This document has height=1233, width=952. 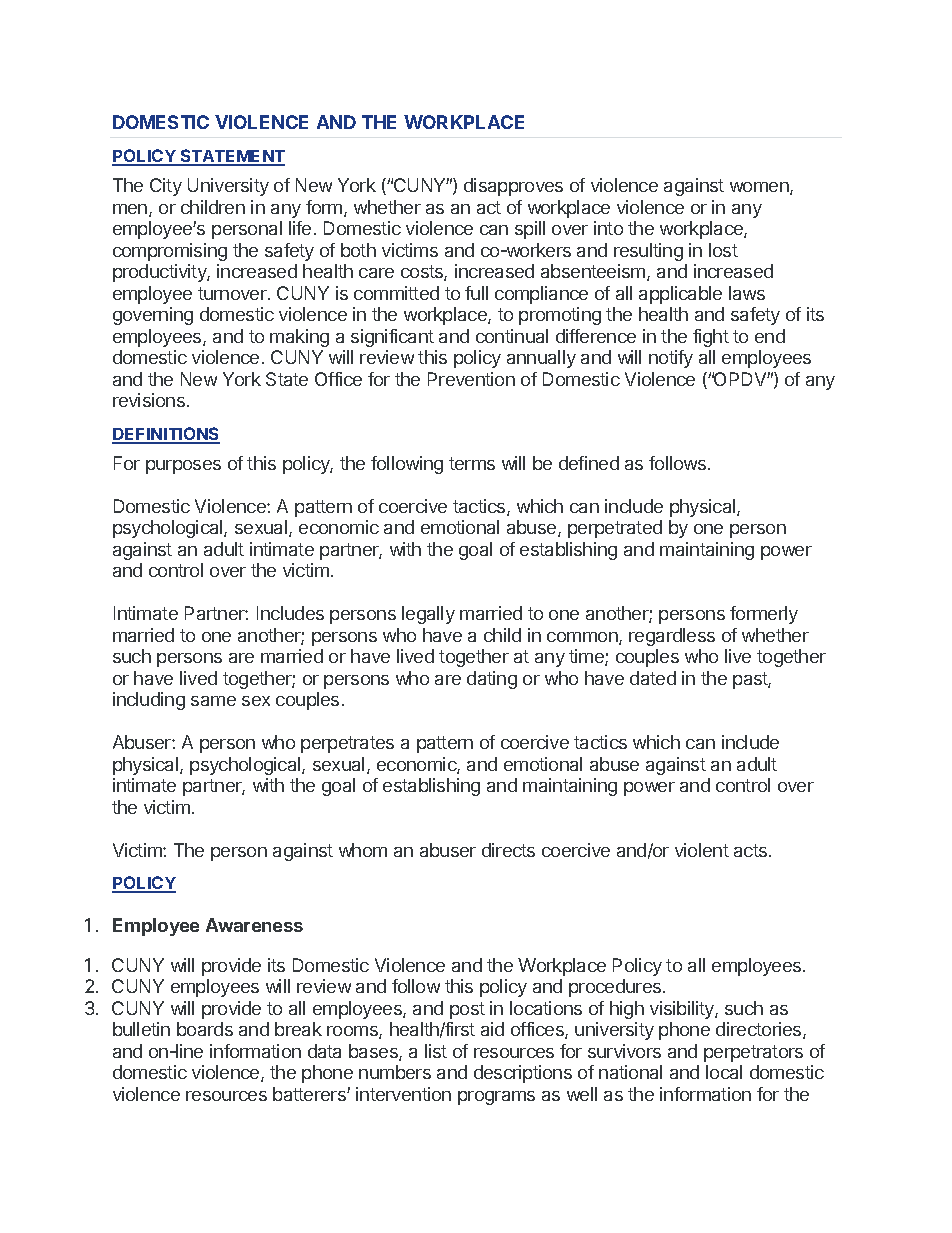 I want to click on lost, so click(x=723, y=250).
